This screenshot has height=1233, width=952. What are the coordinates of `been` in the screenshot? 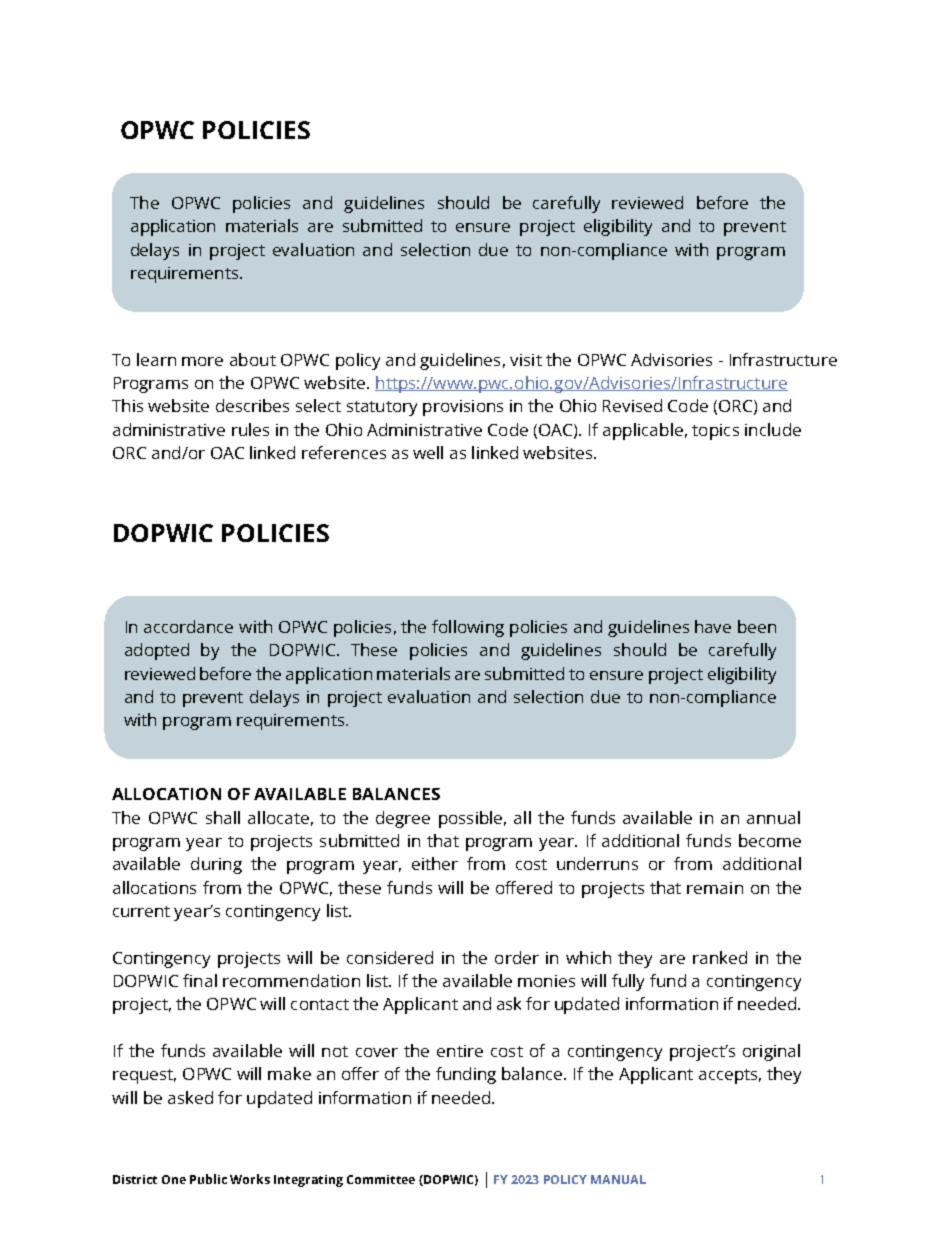 It's located at (757, 626).
